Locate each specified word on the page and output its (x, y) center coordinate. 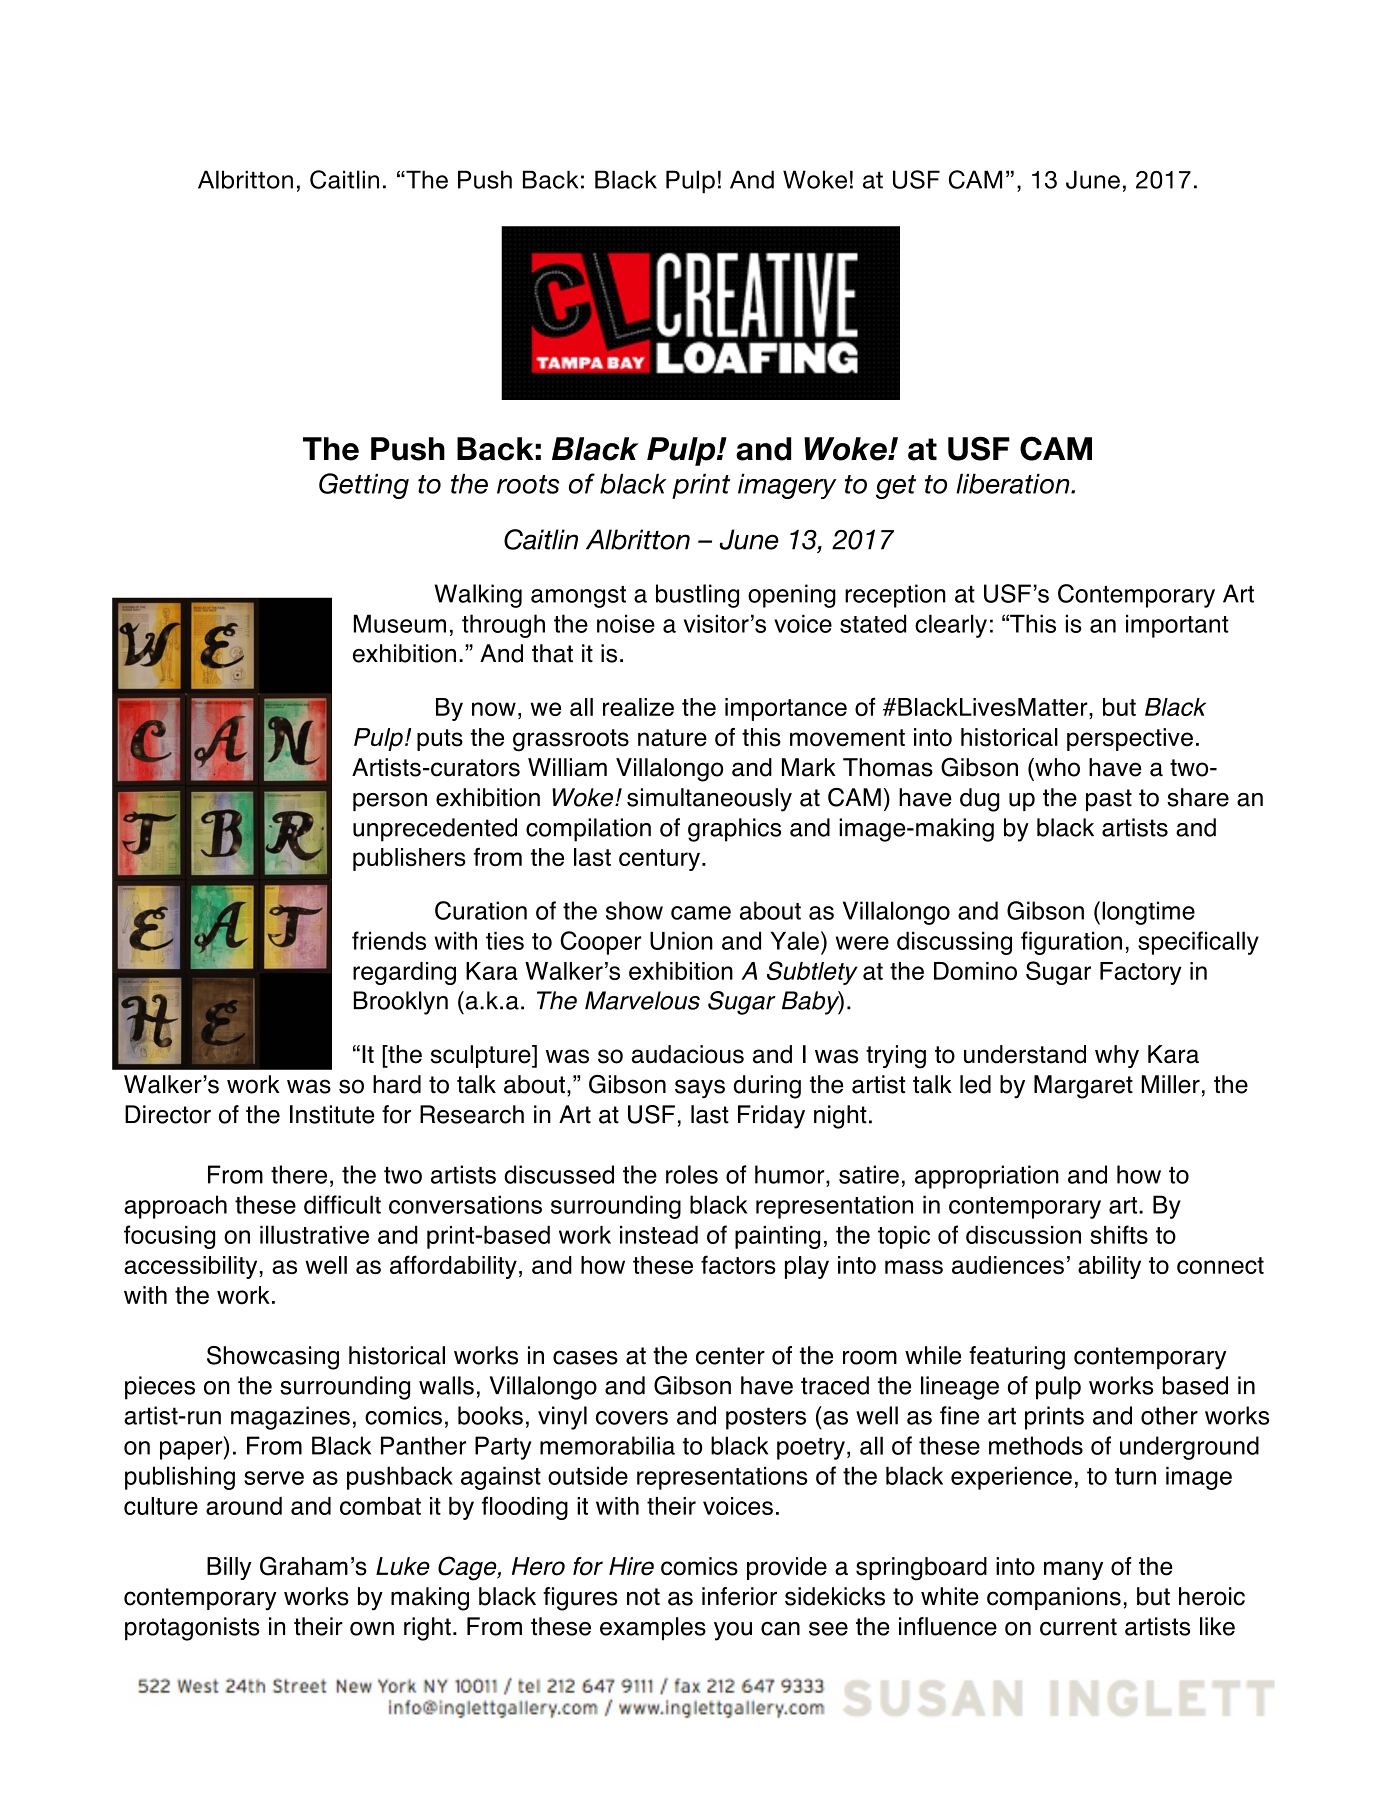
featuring (1017, 1358)
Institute (332, 1114)
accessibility (190, 1267)
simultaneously (709, 800)
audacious (688, 1054)
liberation (1014, 484)
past (1109, 800)
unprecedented (435, 830)
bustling (697, 596)
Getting (364, 486)
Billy (229, 1568)
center (730, 1356)
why (1117, 1056)
